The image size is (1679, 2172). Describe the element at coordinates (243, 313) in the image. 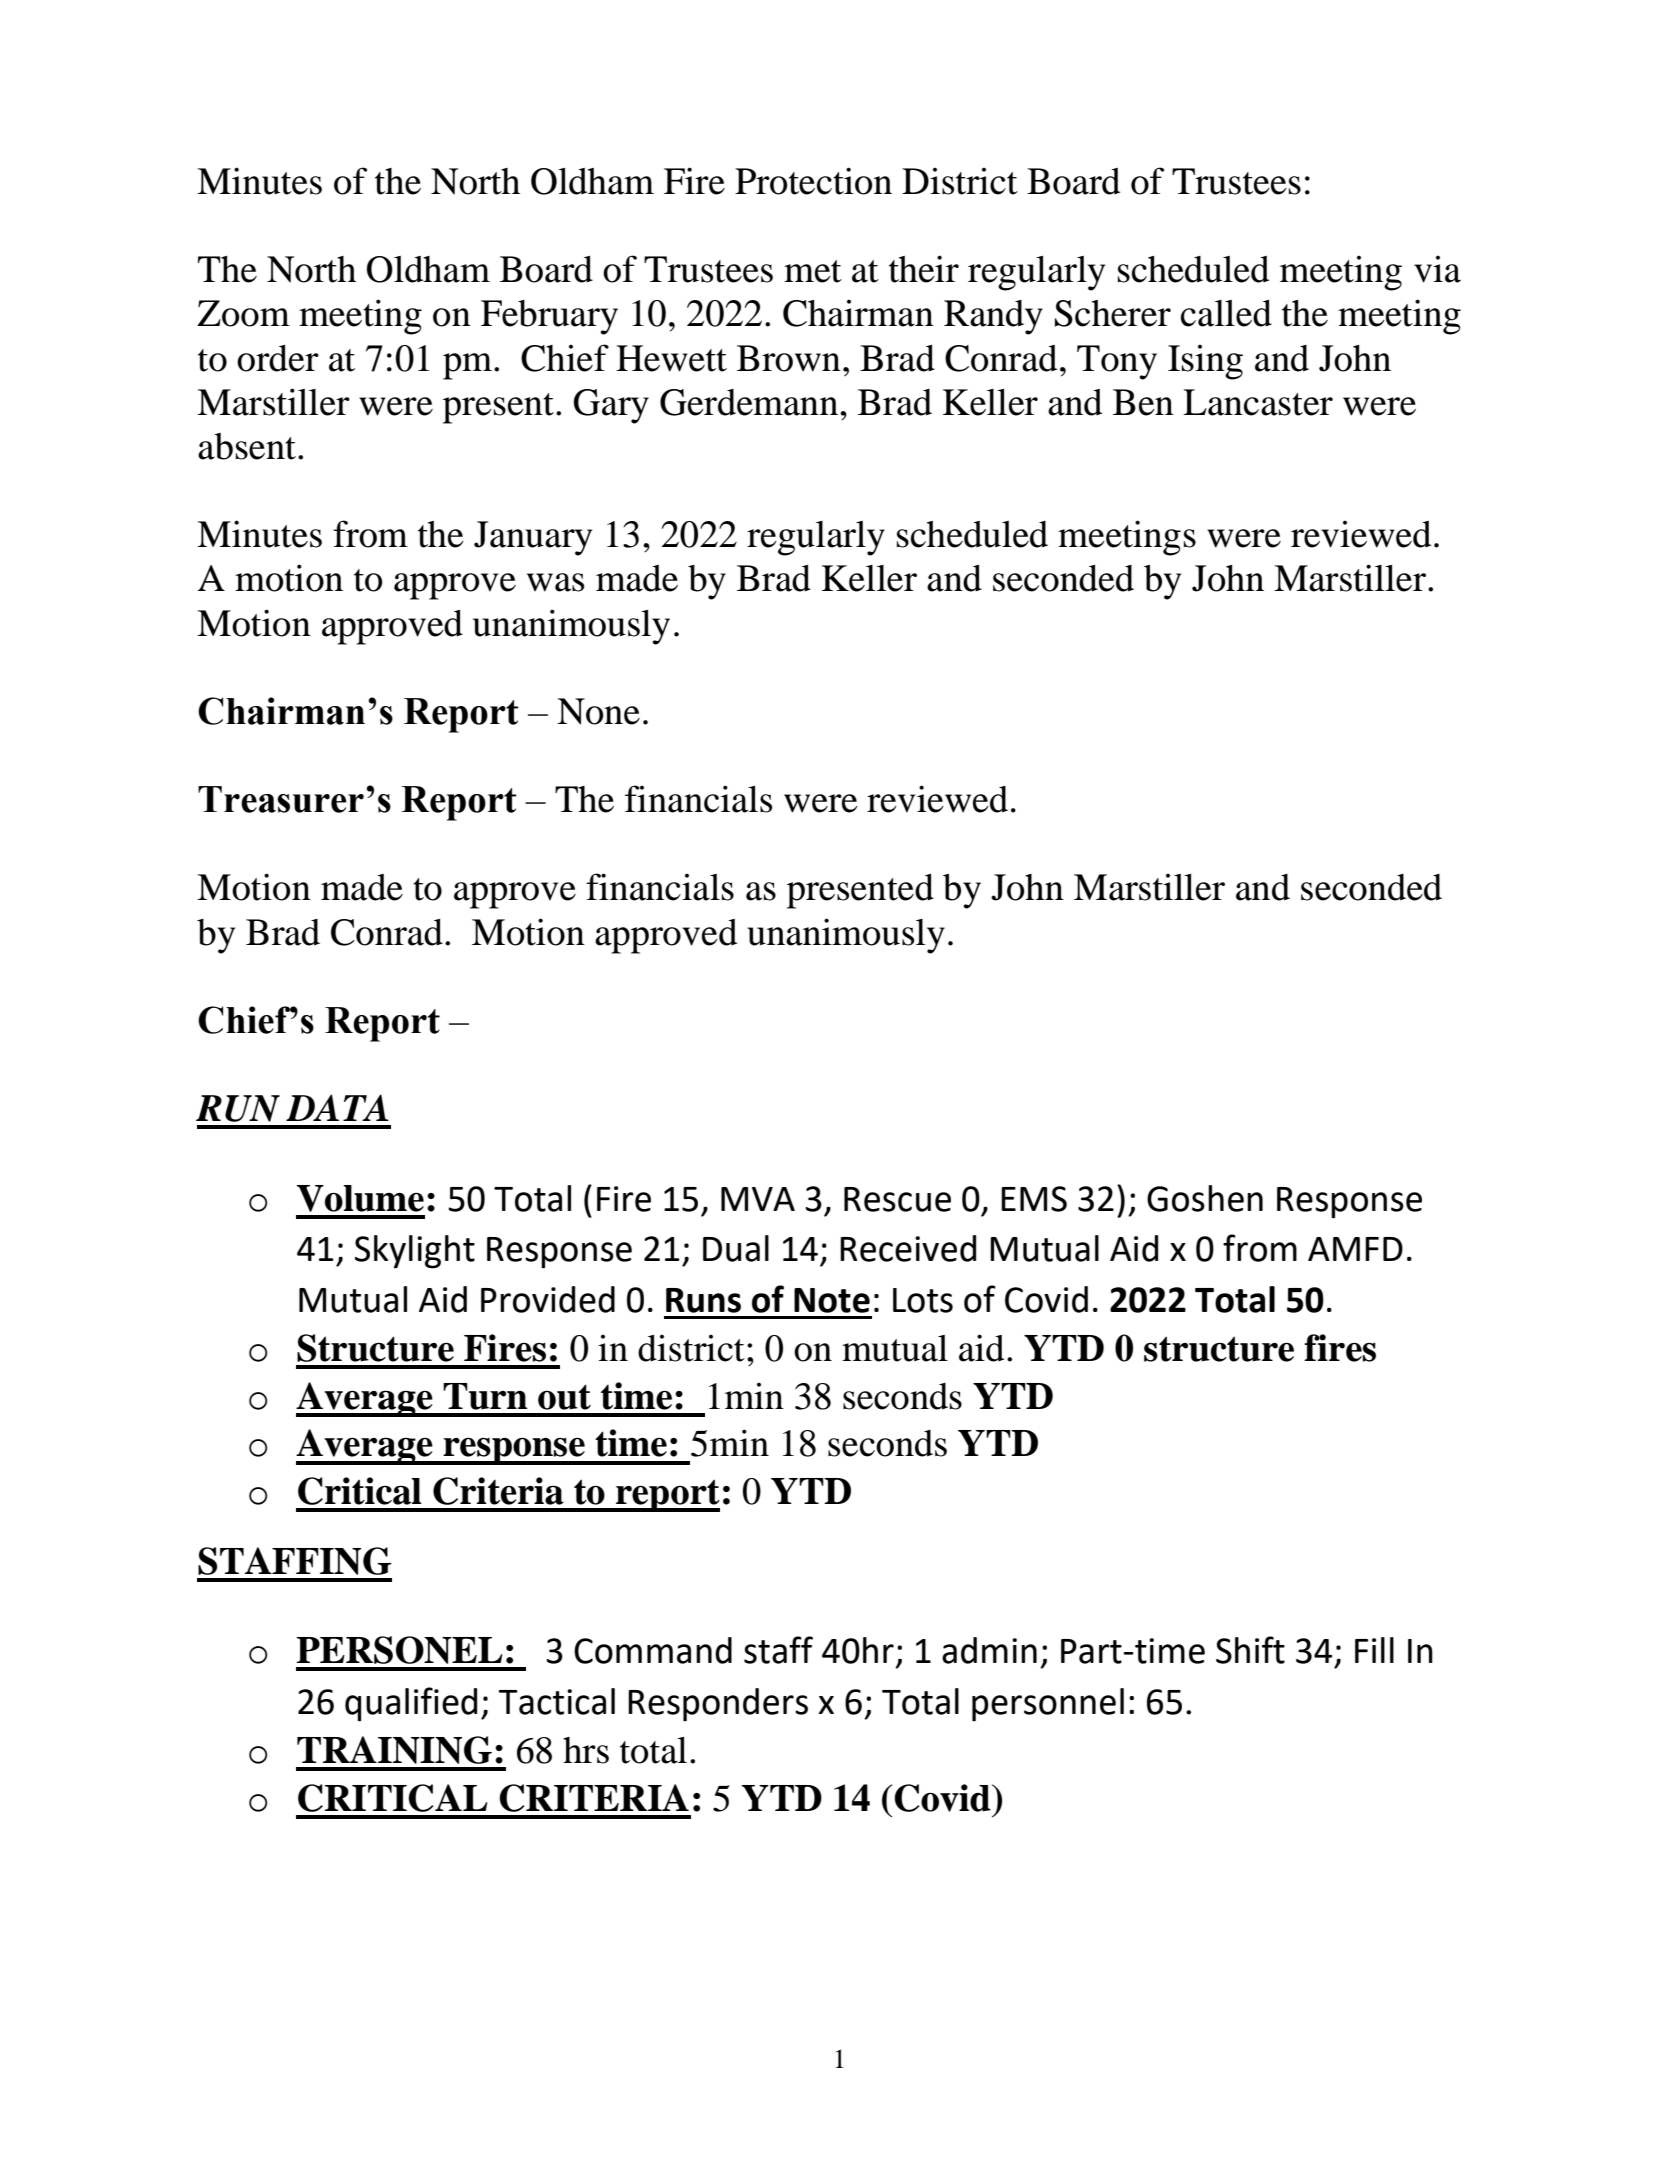

I see `Zoom` at that location.
